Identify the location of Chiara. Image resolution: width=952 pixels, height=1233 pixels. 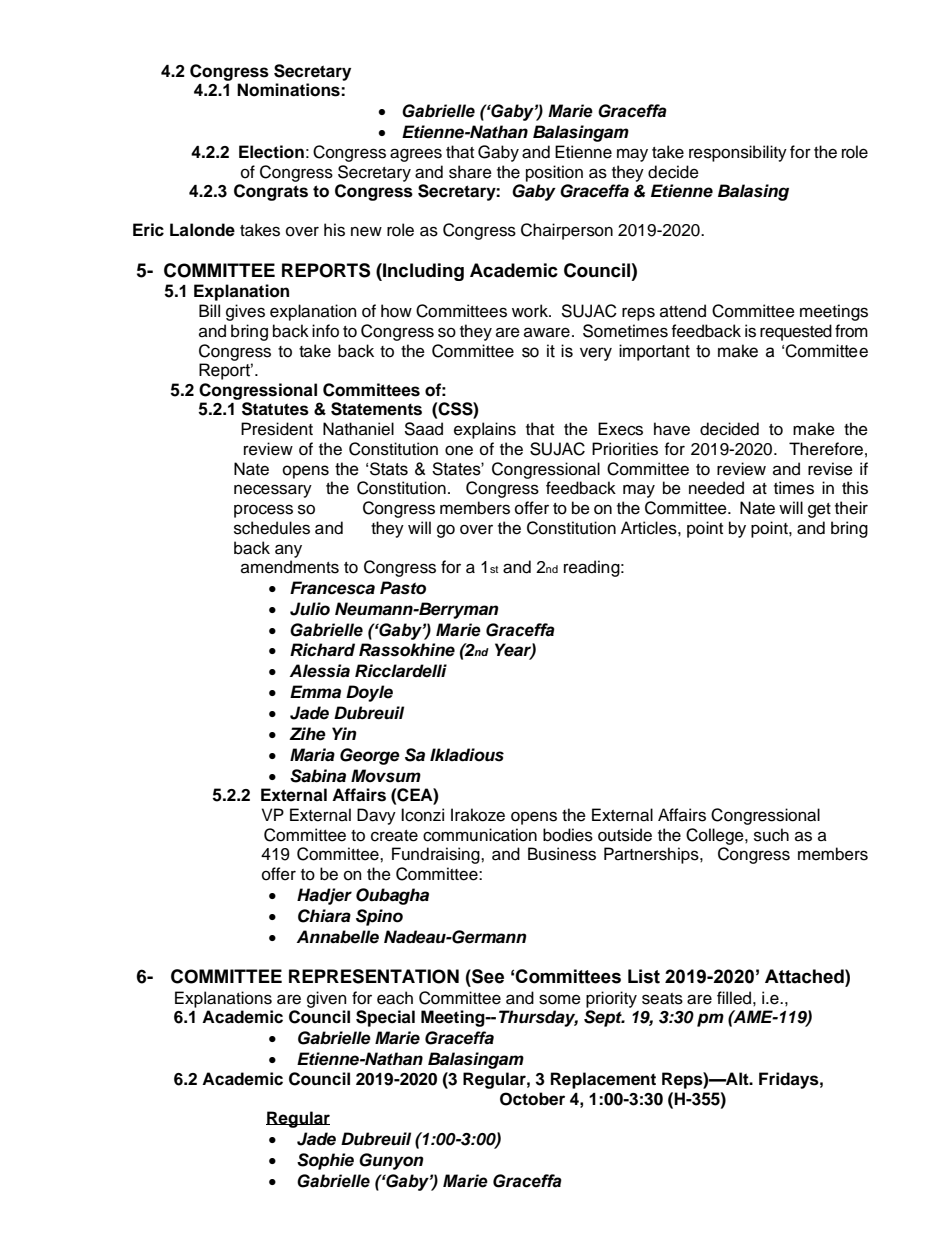
(324, 916).
